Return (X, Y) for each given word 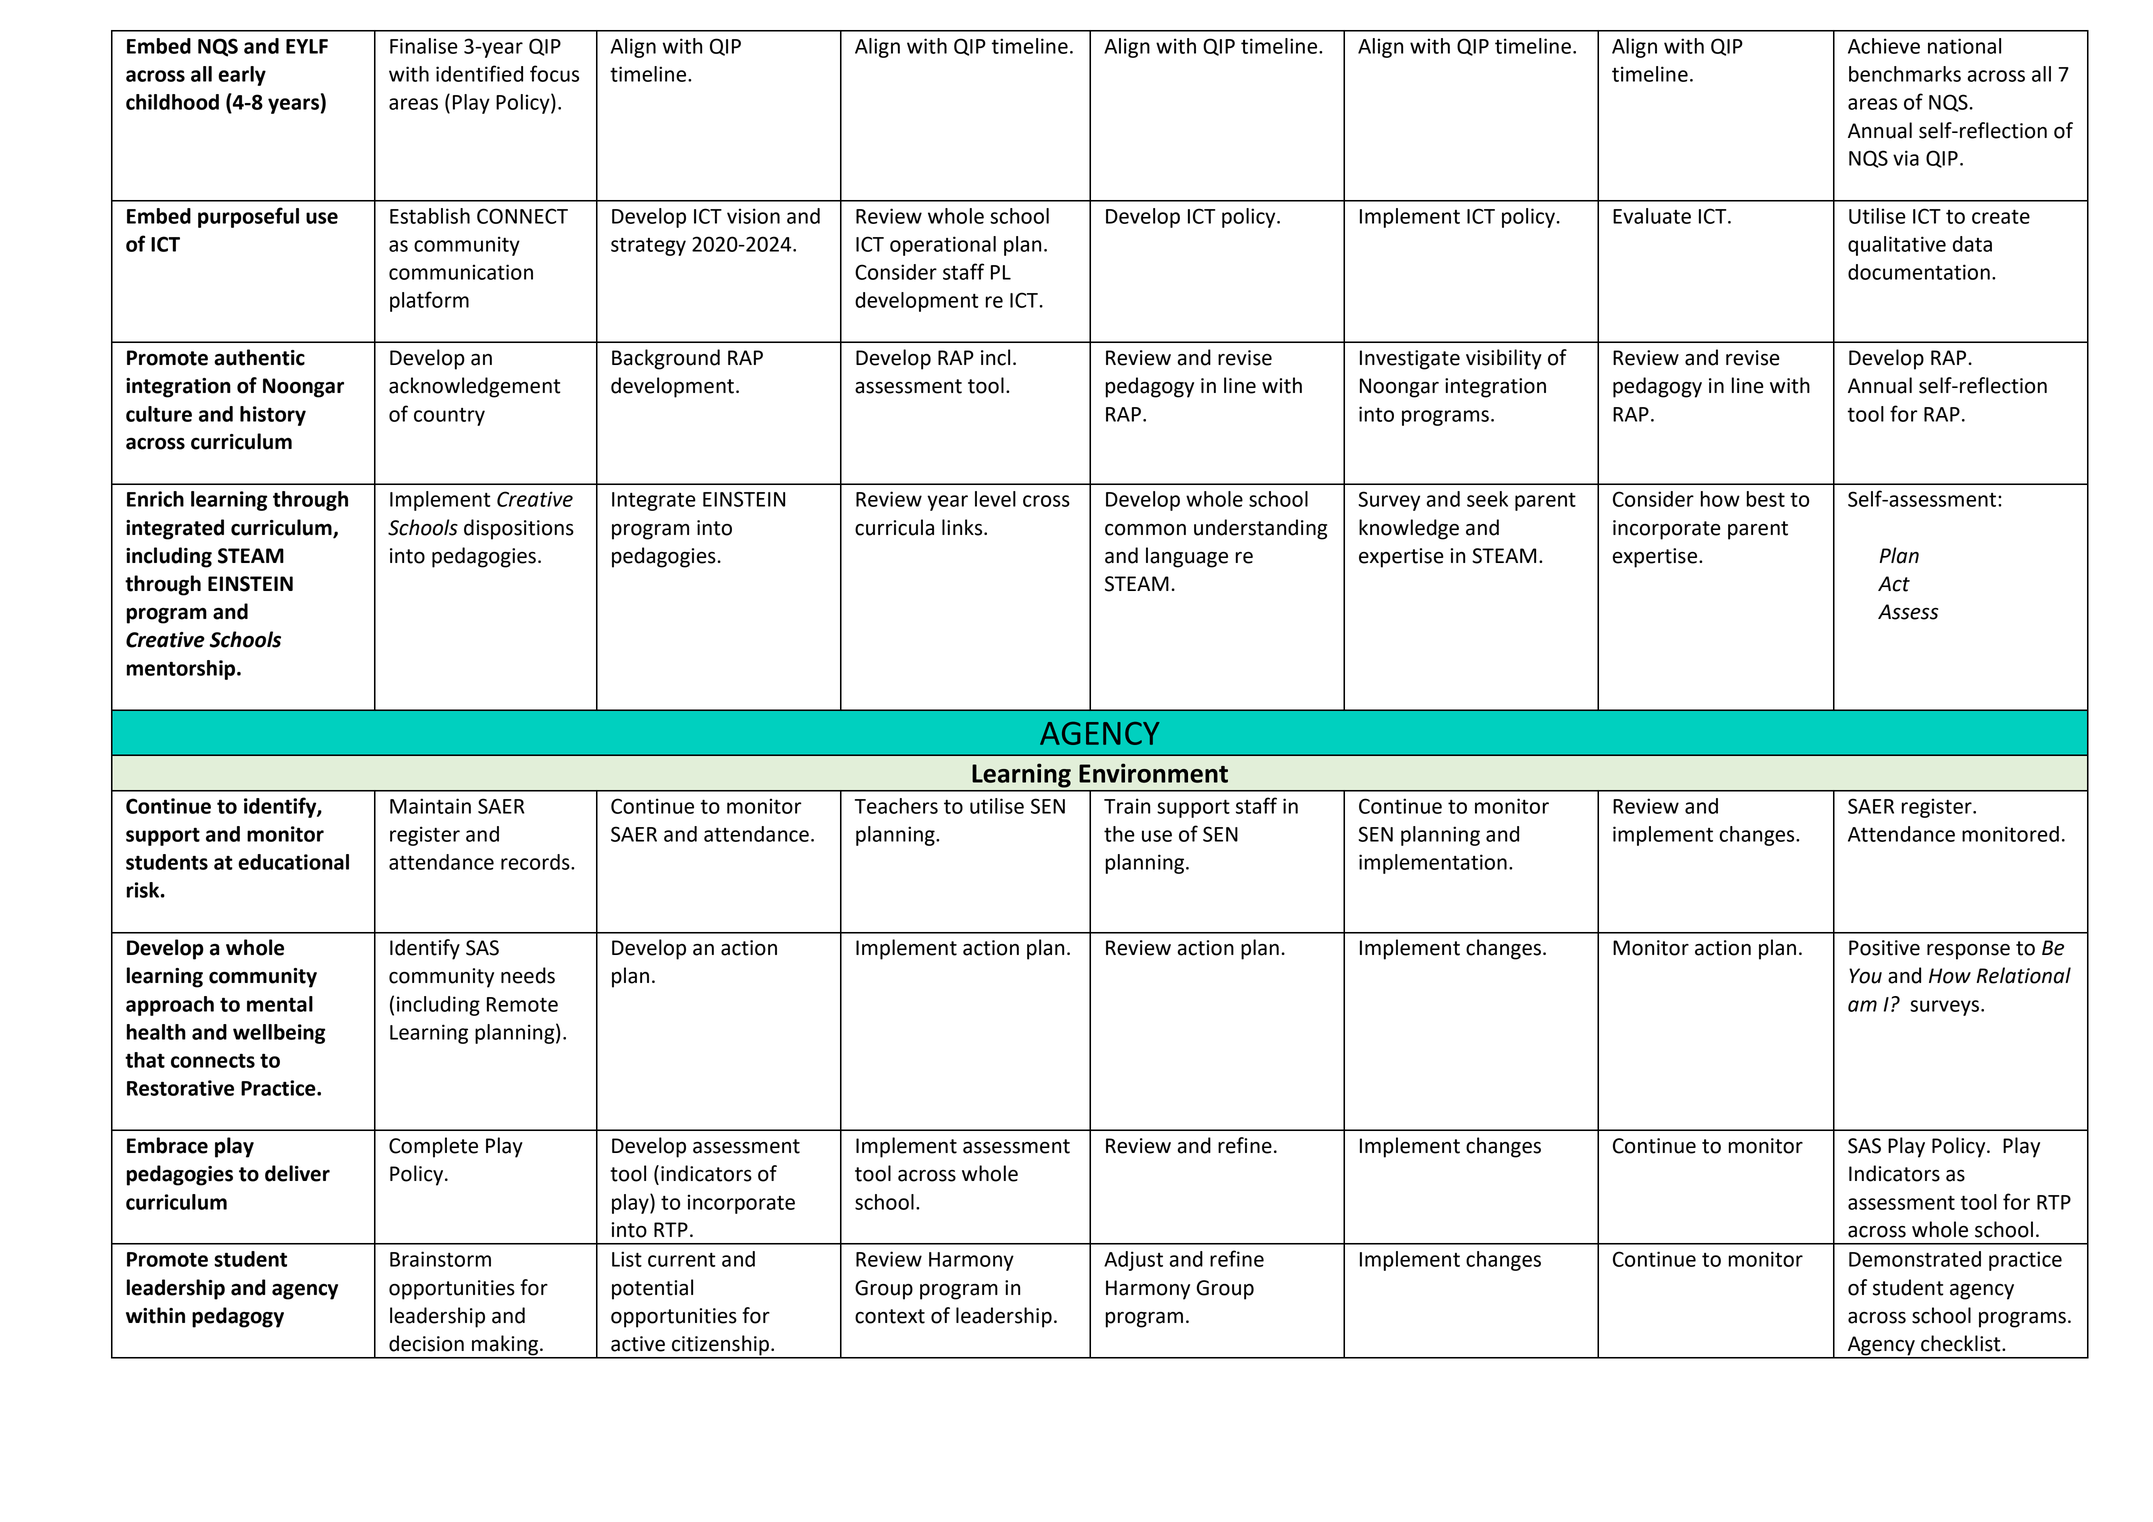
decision (426, 1343)
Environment (1153, 773)
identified (479, 73)
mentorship (182, 670)
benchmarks (1905, 74)
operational (943, 246)
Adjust (1133, 1261)
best (1766, 499)
